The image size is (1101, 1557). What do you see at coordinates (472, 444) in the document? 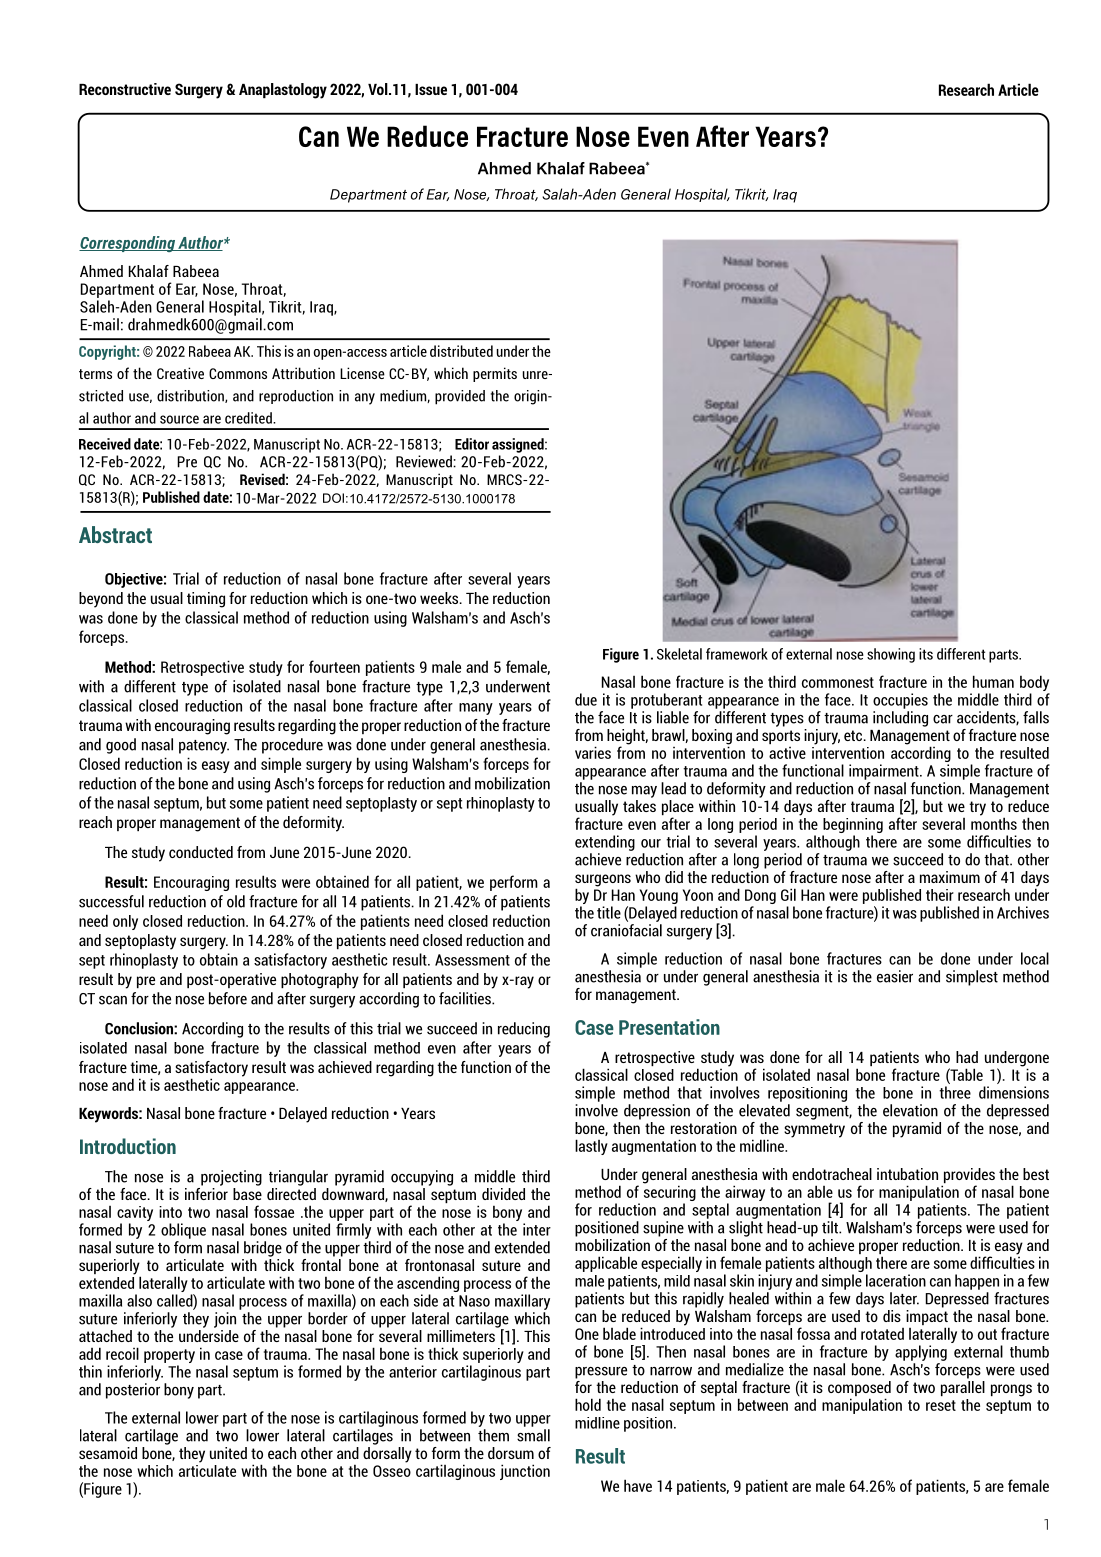
I see `Editor` at bounding box center [472, 444].
